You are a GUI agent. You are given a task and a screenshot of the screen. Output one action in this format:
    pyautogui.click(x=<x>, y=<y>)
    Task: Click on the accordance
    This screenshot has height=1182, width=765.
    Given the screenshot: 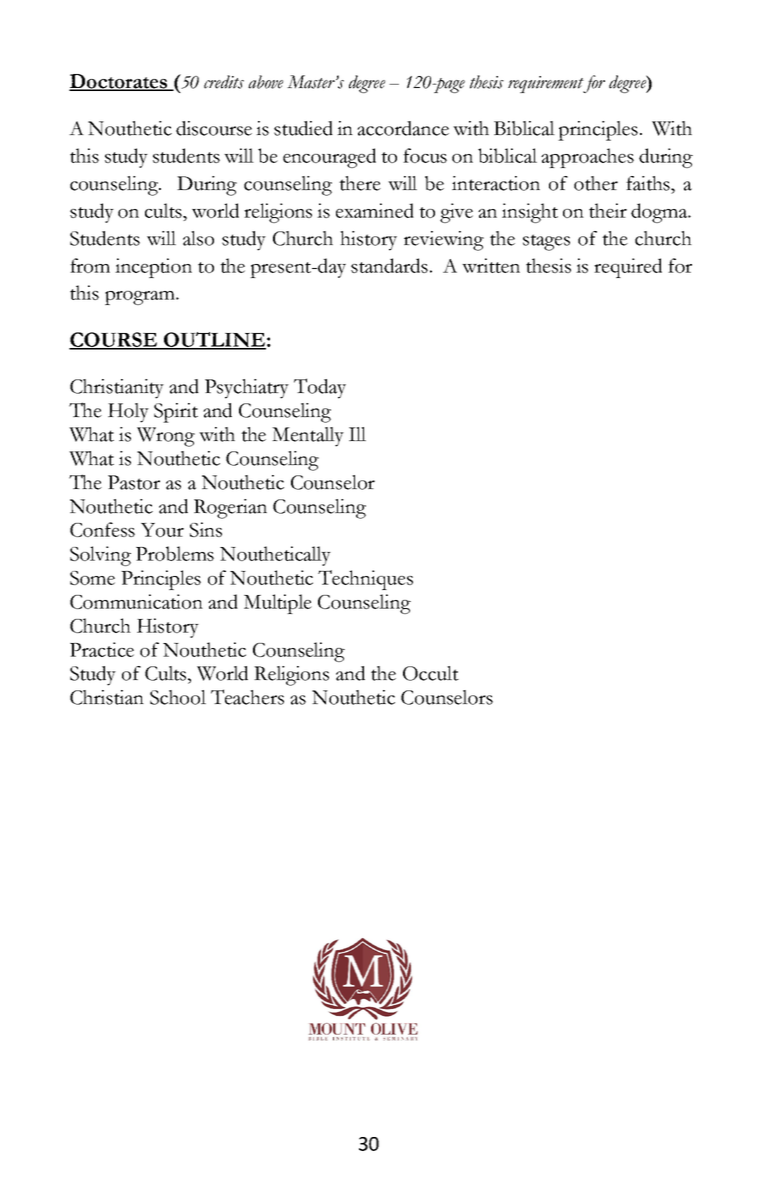 What is the action you would take?
    pyautogui.click(x=403, y=128)
